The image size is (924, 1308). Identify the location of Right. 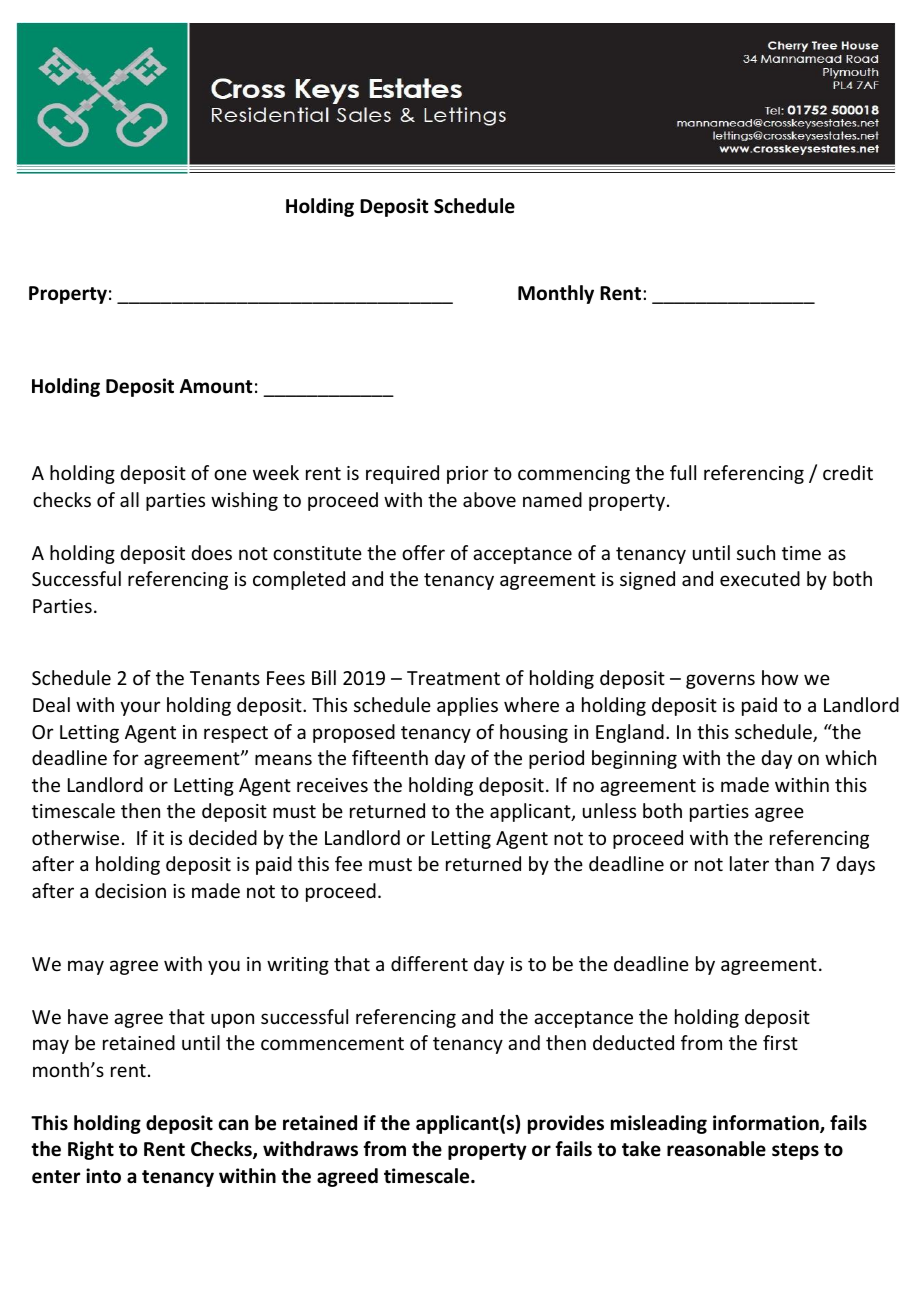
(91, 1150).
